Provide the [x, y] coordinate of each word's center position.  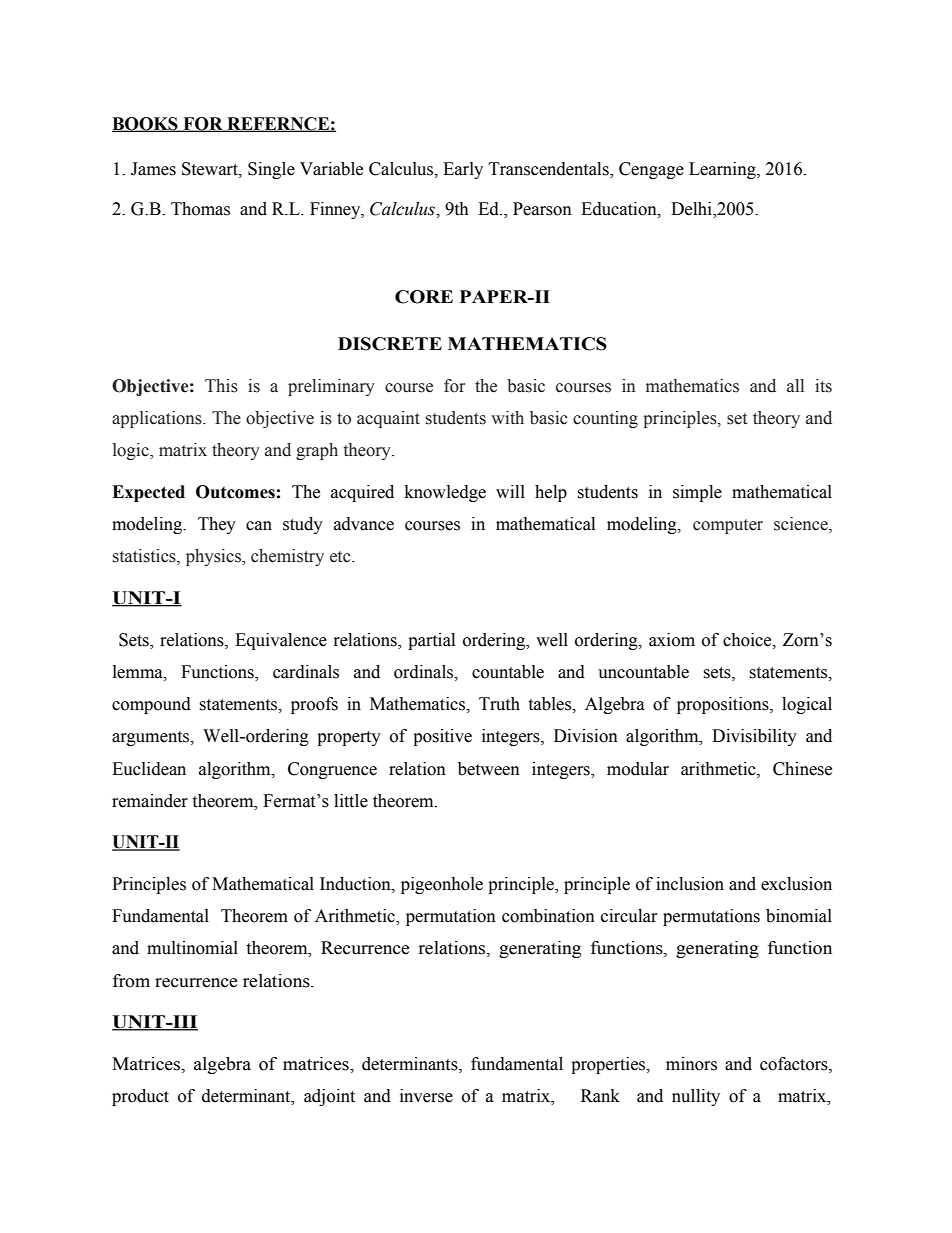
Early [463, 170]
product [140, 1097]
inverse [426, 1096]
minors [691, 1064]
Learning [723, 170]
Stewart [211, 169]
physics [214, 557]
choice [748, 640]
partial [431, 641]
